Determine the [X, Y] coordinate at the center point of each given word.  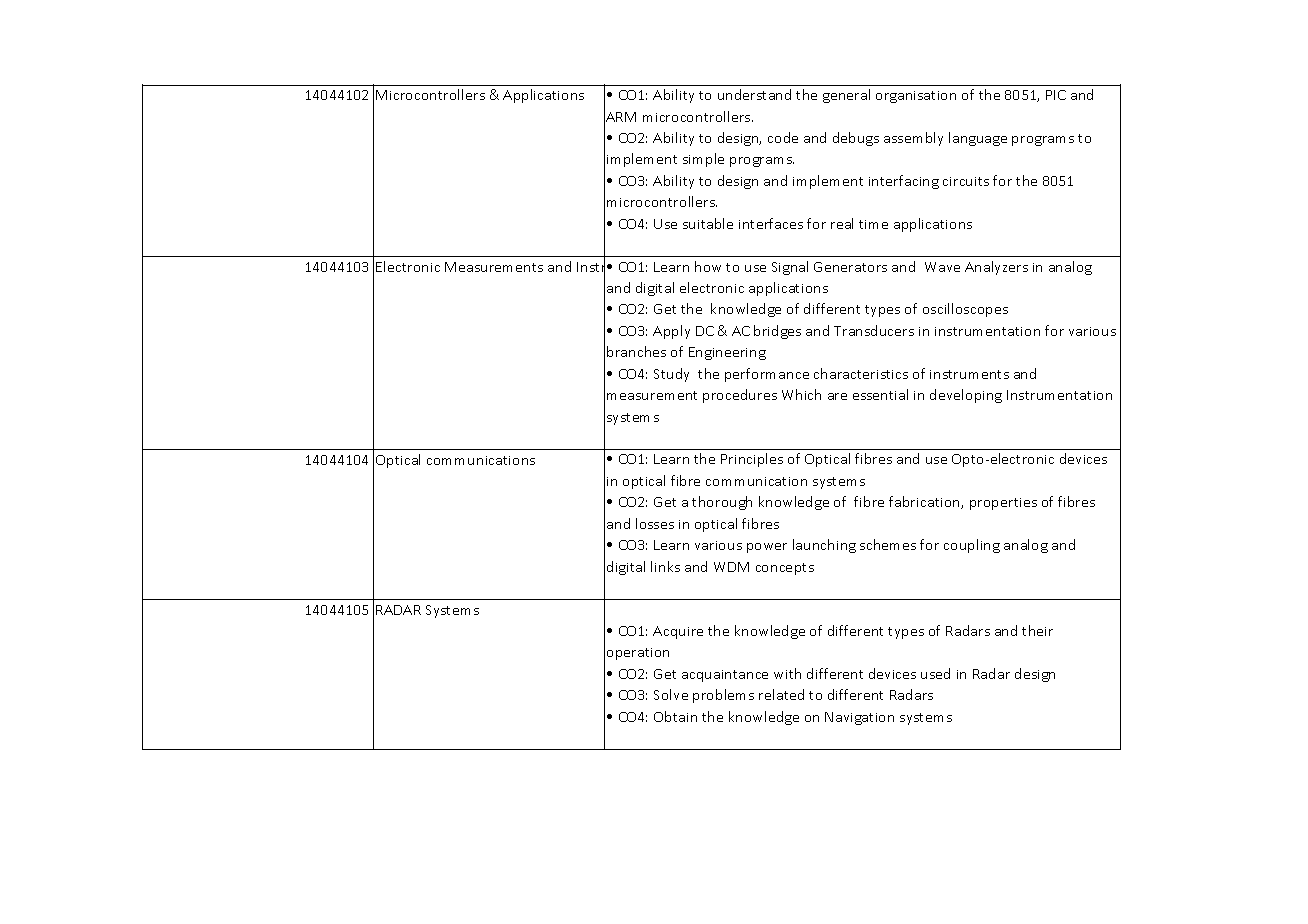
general [846, 96]
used [935, 673]
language [978, 139]
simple [703, 160]
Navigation [859, 718]
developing [966, 396]
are [837, 396]
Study [671, 375]
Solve [671, 694]
